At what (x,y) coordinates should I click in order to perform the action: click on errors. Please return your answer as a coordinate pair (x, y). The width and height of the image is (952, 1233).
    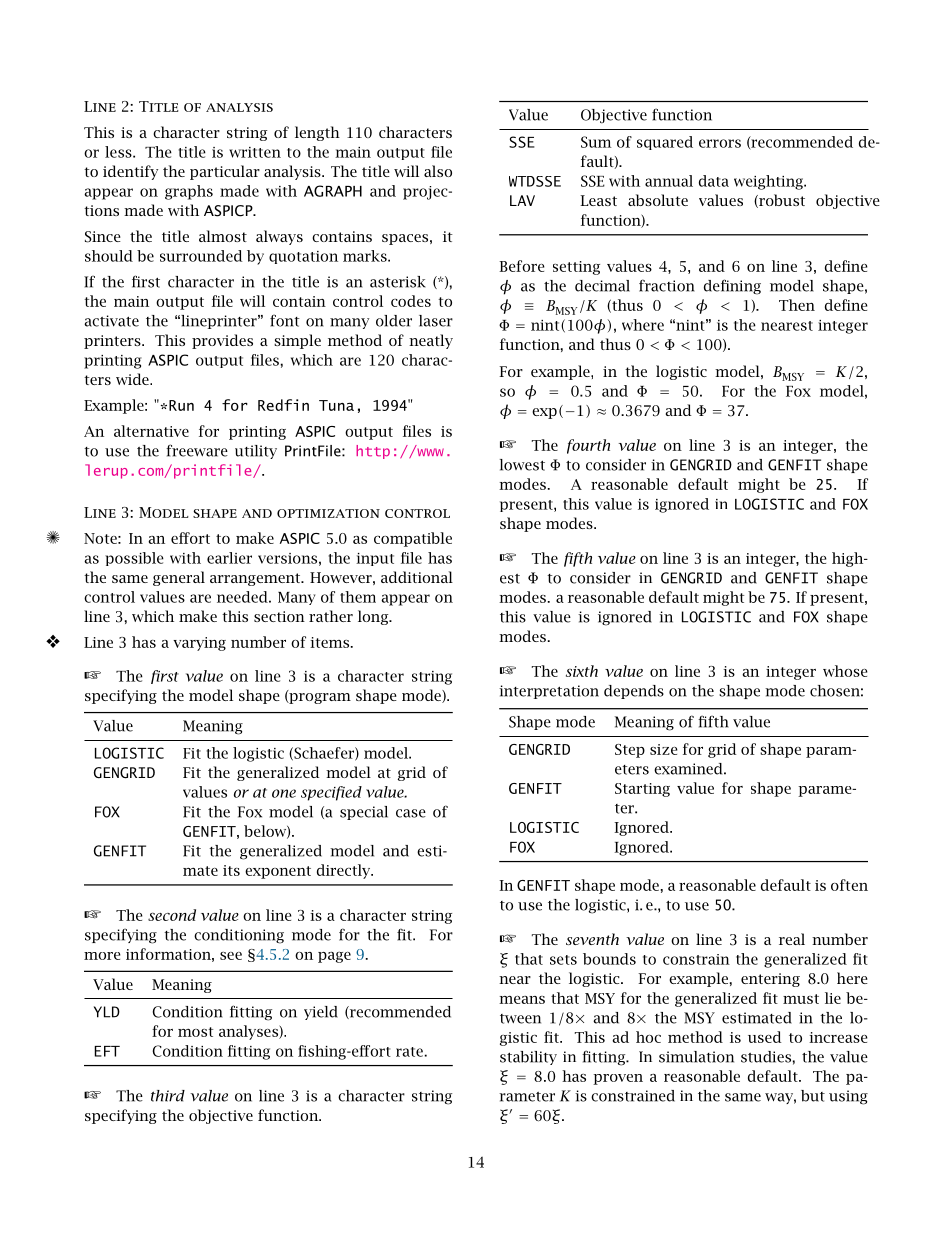
    Looking at the image, I should click on (720, 143).
